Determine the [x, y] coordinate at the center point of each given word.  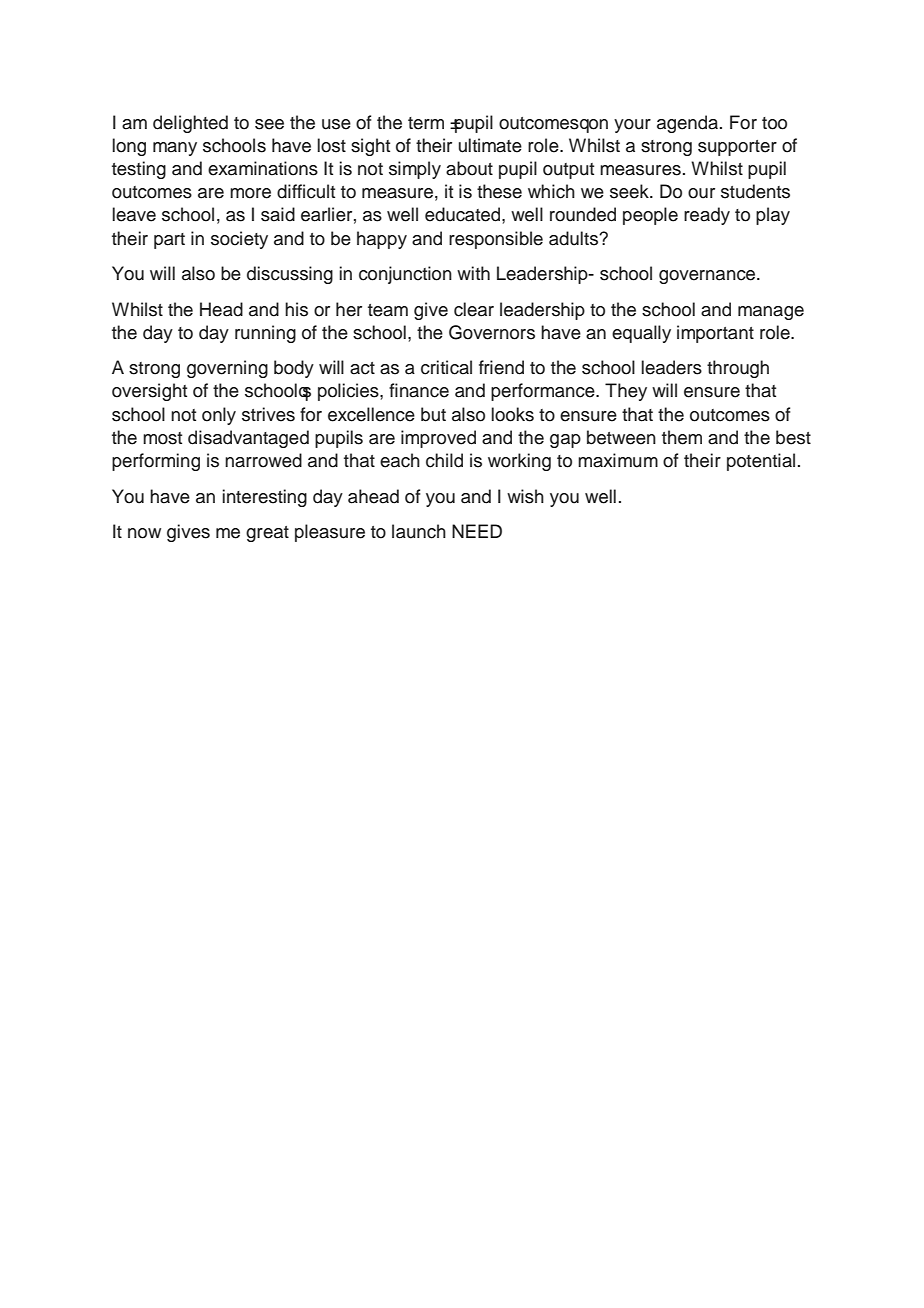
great [267, 534]
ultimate [490, 145]
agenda [689, 124]
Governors [492, 332]
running [265, 334]
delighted [190, 124]
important [715, 334]
